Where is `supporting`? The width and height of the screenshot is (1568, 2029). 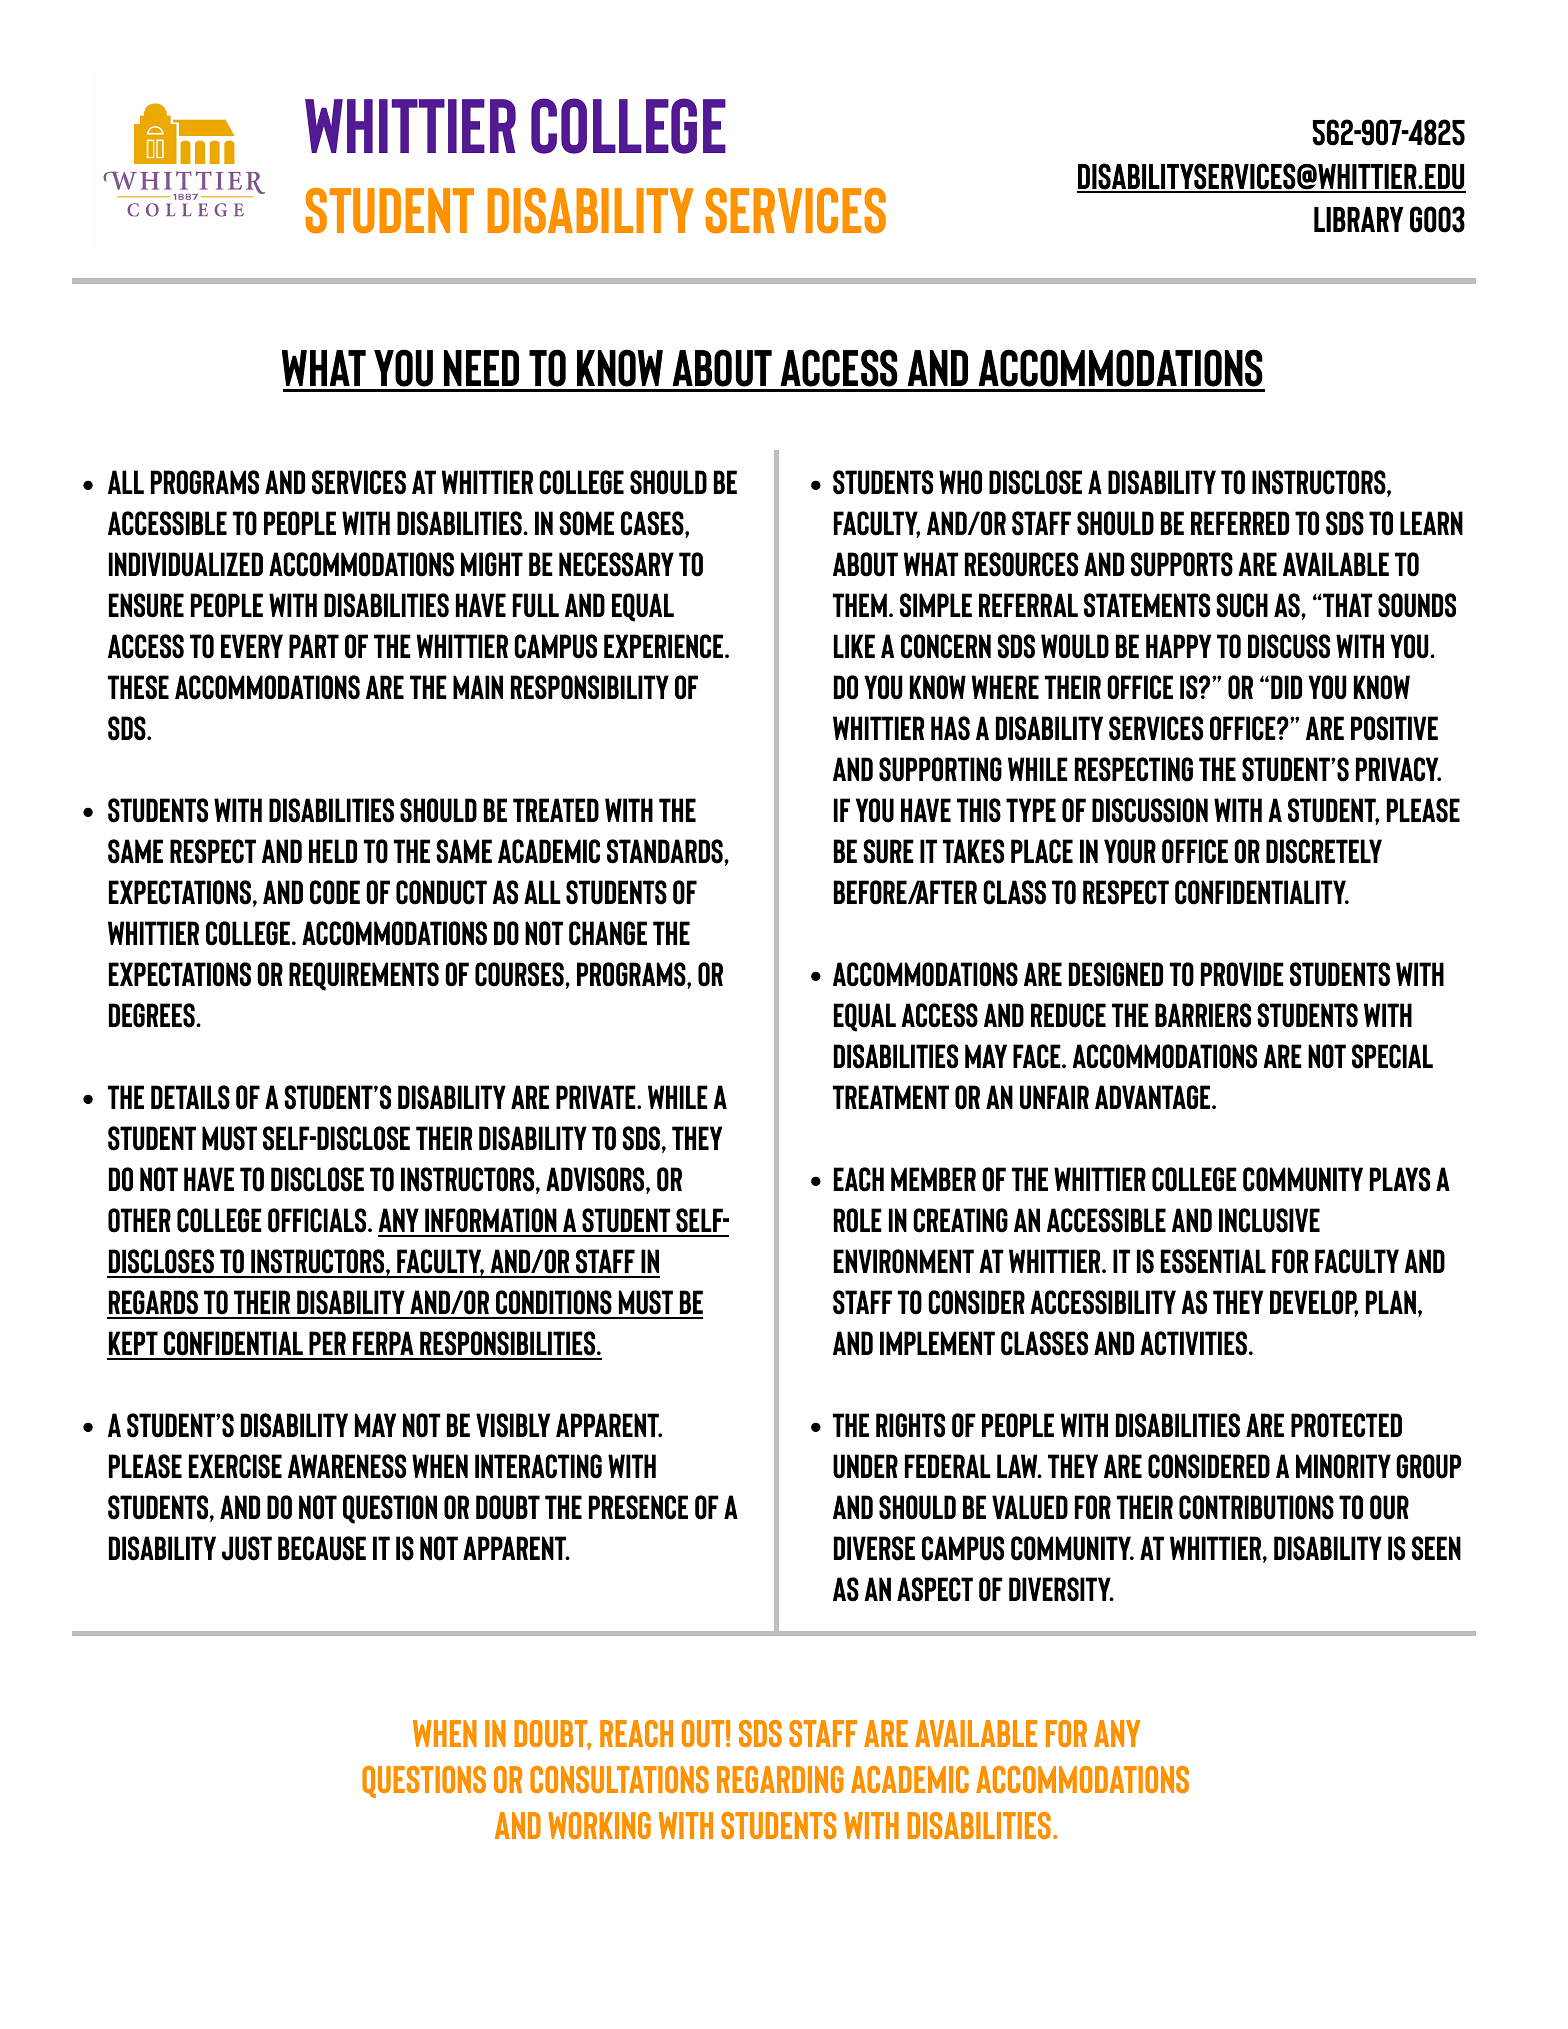 supporting is located at coordinates (940, 769).
